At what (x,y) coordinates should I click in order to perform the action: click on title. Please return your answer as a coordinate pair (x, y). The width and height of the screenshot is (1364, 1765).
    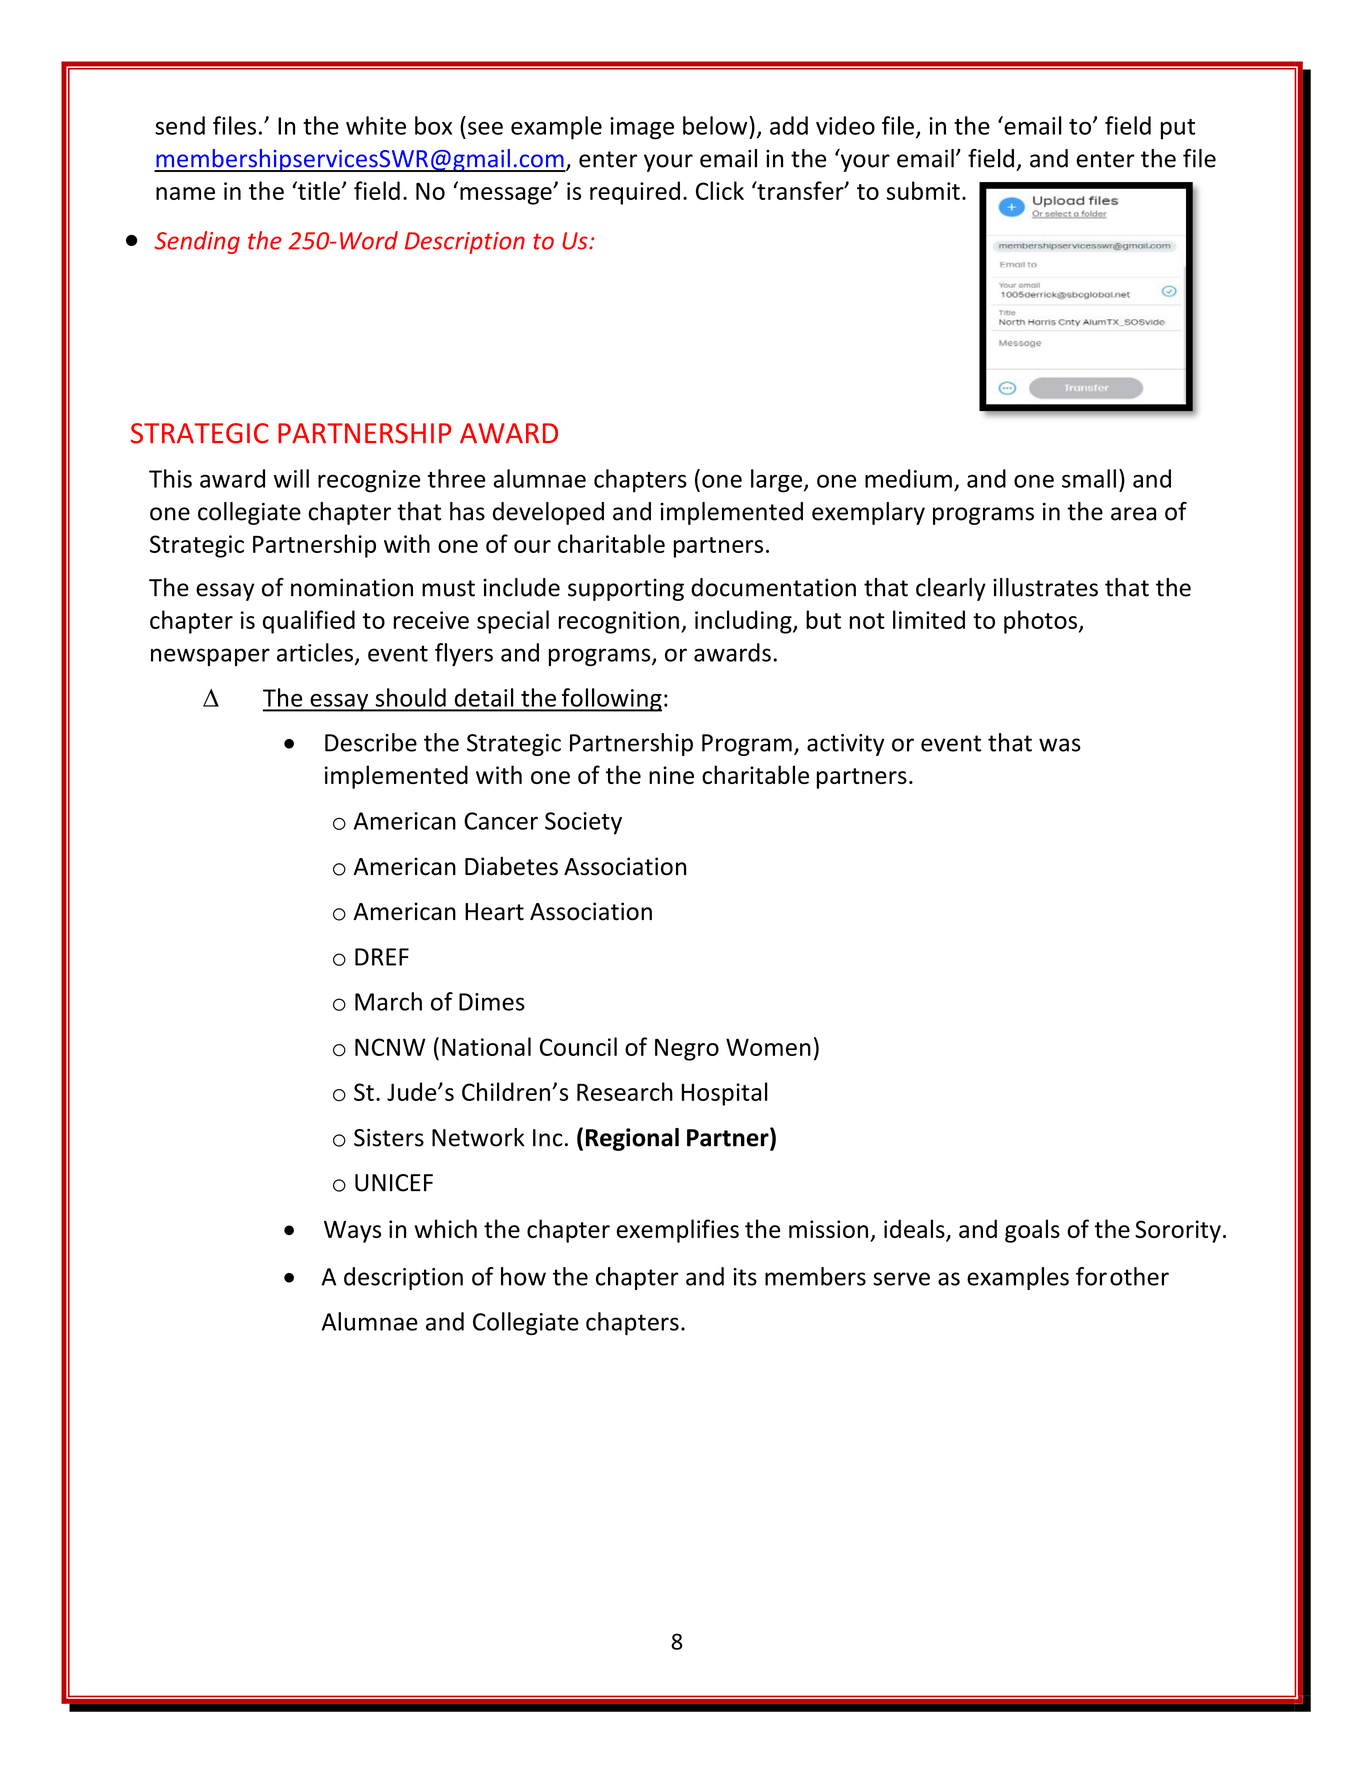
    Looking at the image, I should click on (318, 190).
